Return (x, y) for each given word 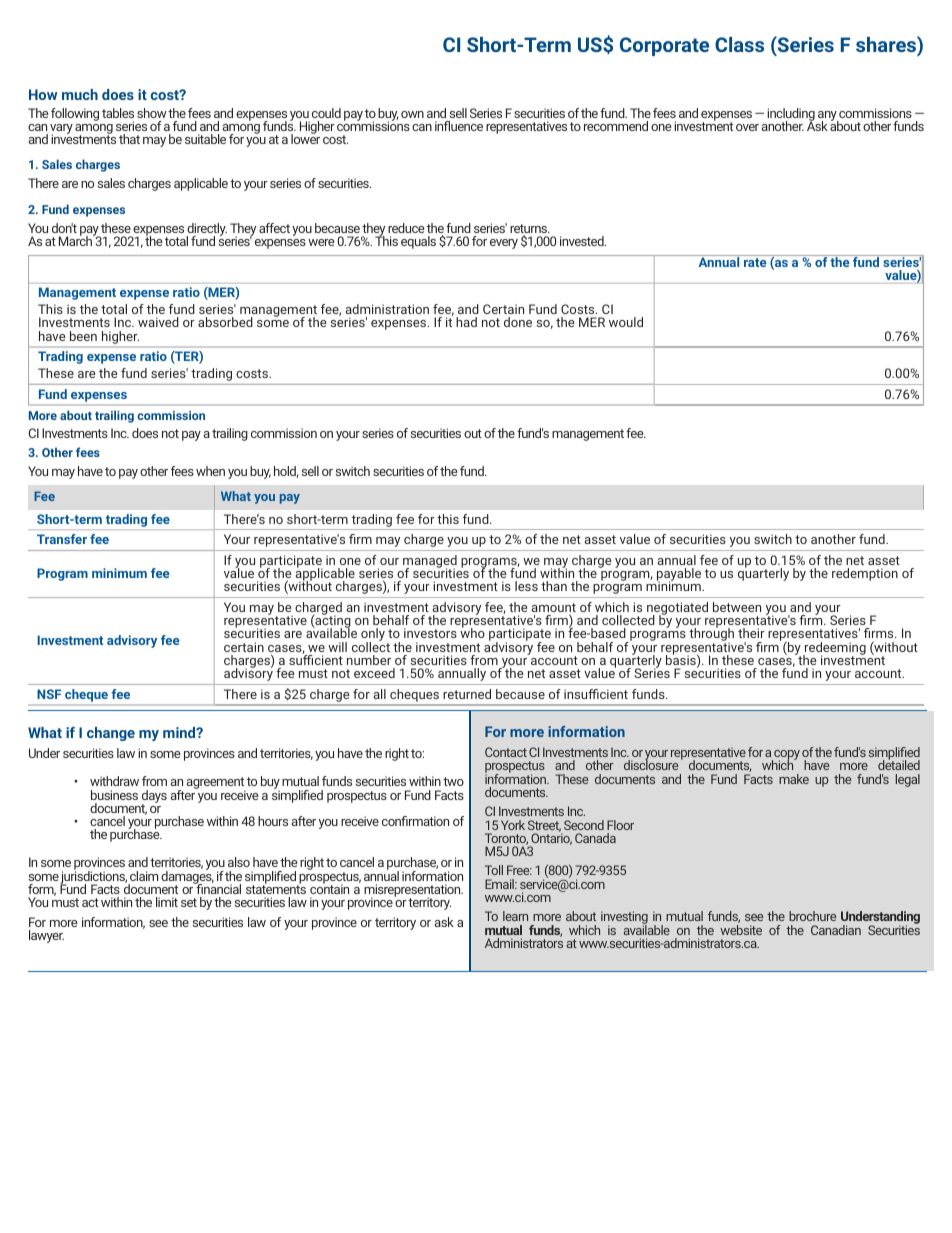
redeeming (834, 649)
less (526, 586)
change (111, 734)
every (504, 244)
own (412, 114)
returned (467, 694)
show (152, 113)
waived (158, 322)
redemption (865, 574)
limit (167, 902)
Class (739, 44)
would (626, 322)
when (210, 471)
